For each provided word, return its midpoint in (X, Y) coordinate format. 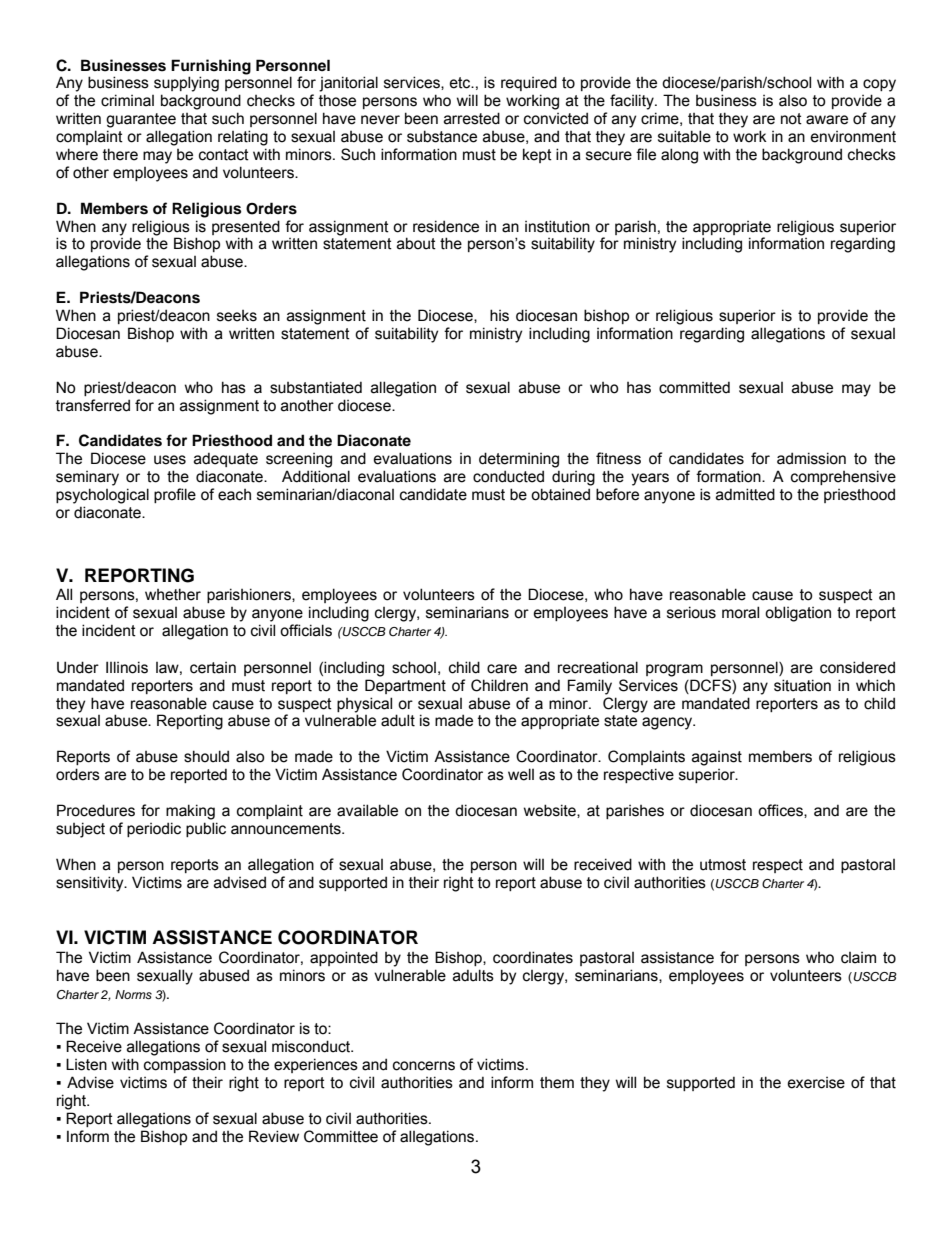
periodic (154, 829)
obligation (798, 614)
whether (173, 594)
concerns (424, 1066)
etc (461, 83)
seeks (237, 316)
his (499, 315)
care (502, 669)
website (551, 811)
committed (694, 387)
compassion (185, 1065)
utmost (723, 865)
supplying (186, 84)
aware (827, 120)
